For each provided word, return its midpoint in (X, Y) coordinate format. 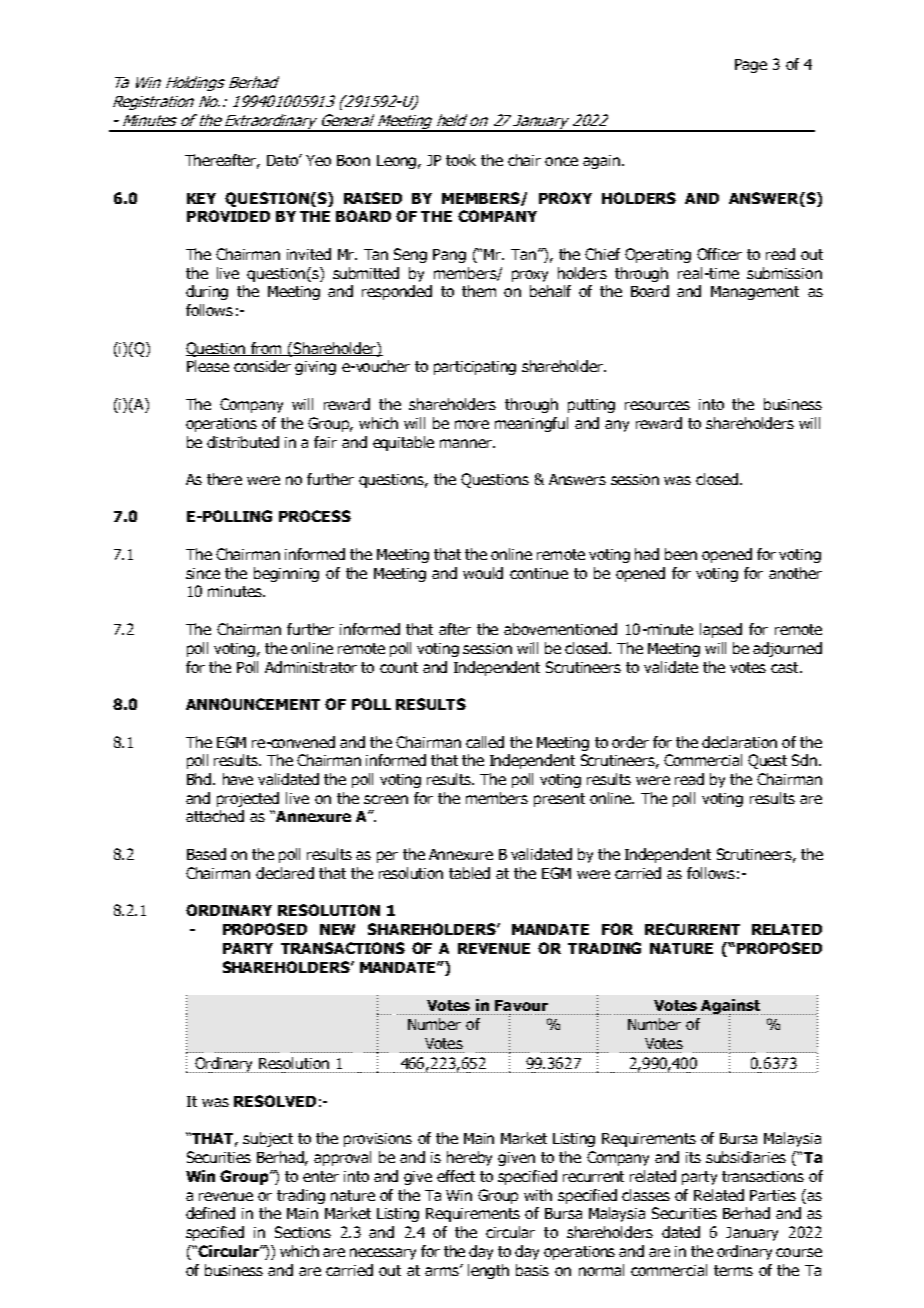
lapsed (721, 630)
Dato (283, 160)
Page (751, 66)
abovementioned (560, 629)
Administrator (311, 667)
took (461, 160)
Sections (303, 1232)
